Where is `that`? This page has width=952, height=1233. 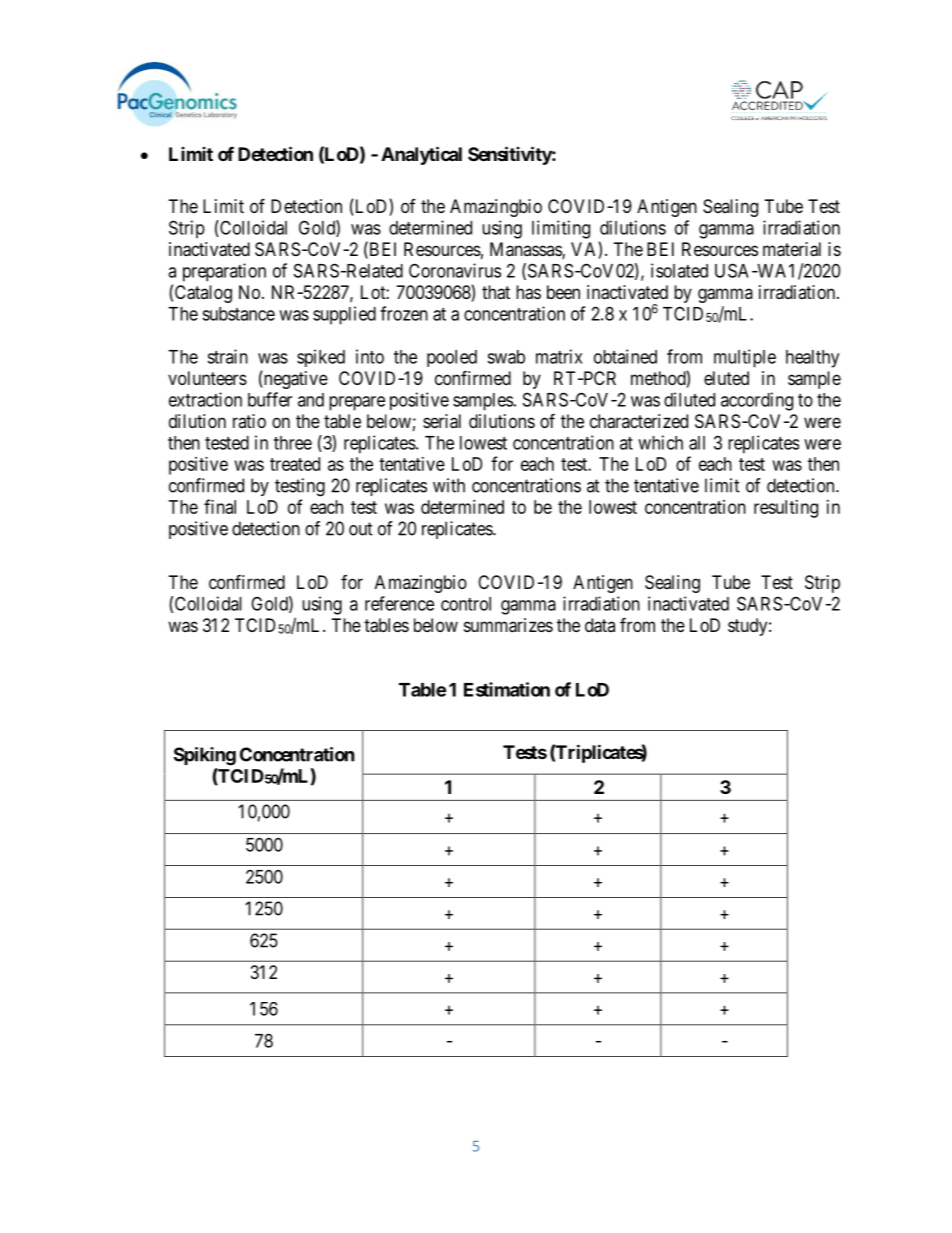
that is located at coordinates (496, 292).
